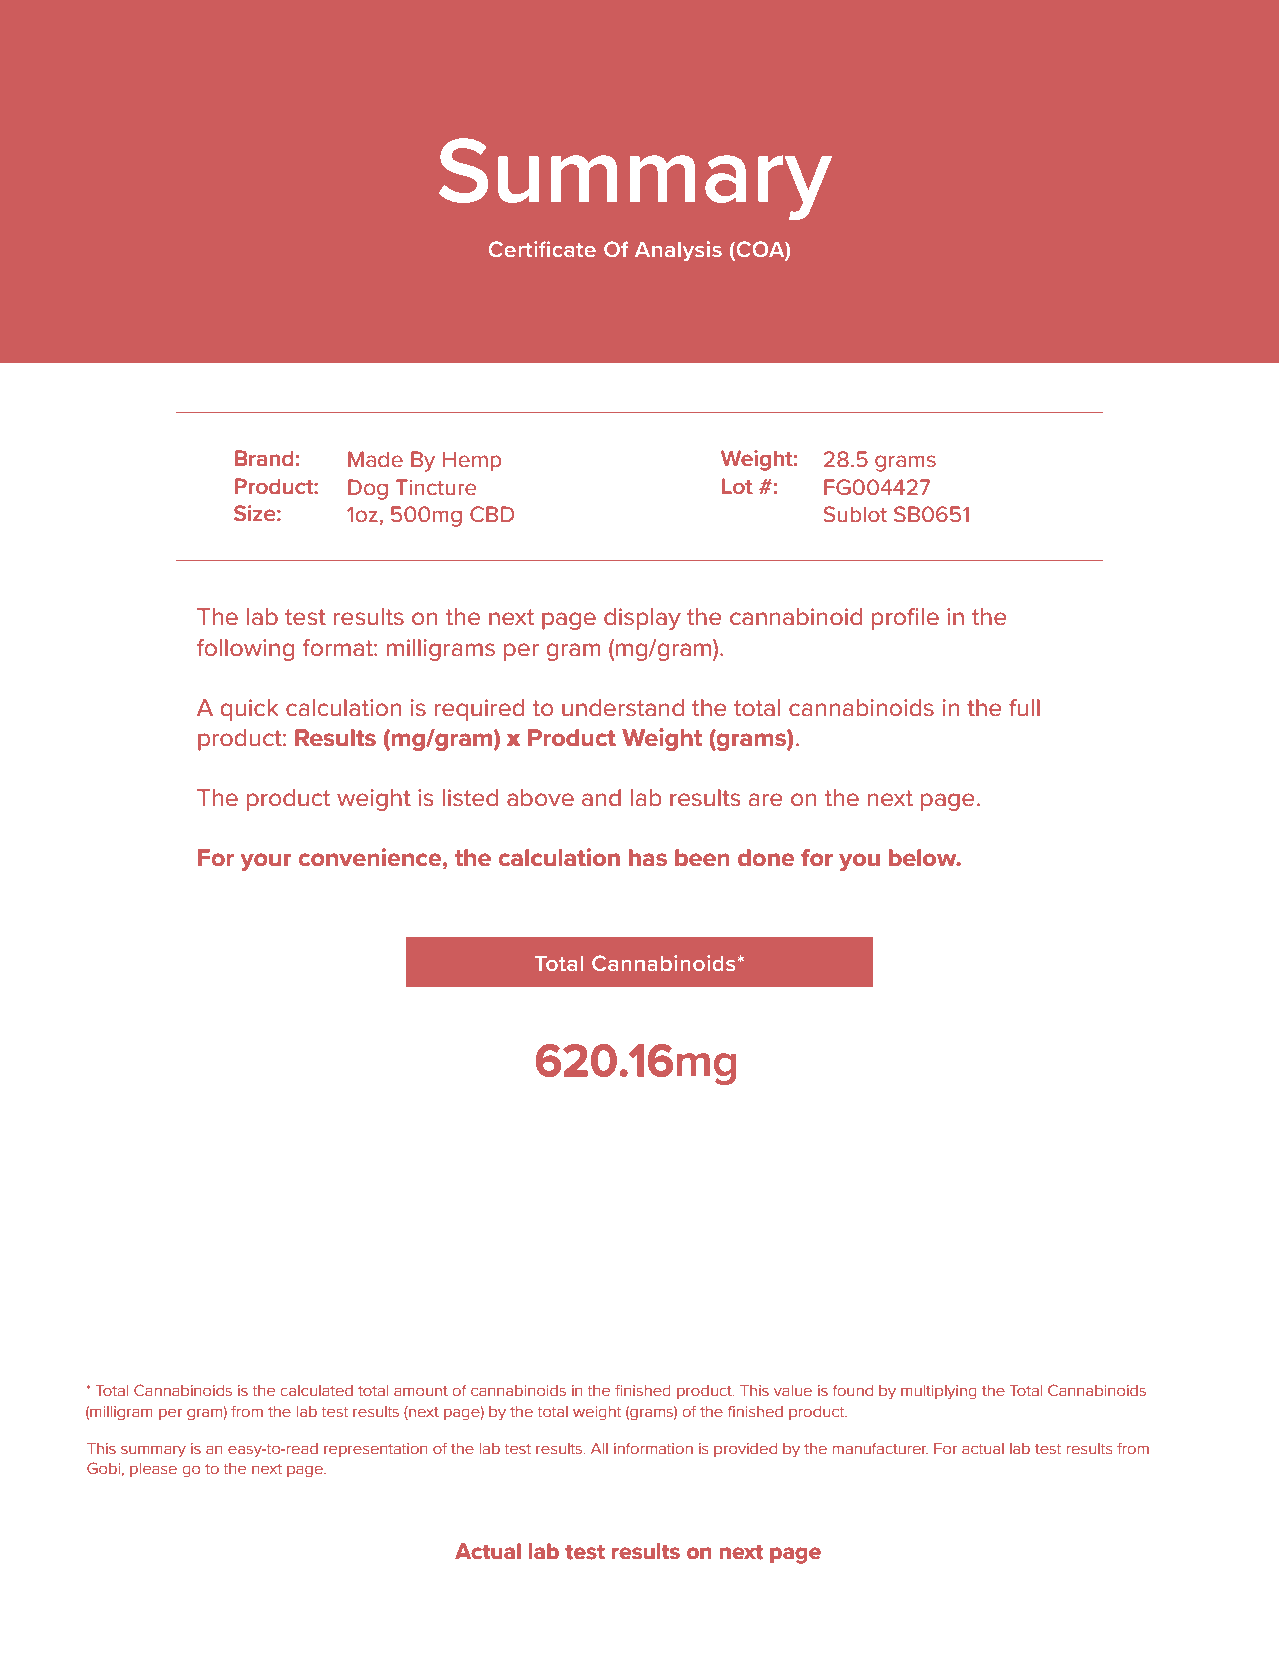 This image has width=1279, height=1655. I want to click on Brand, so click(264, 458).
